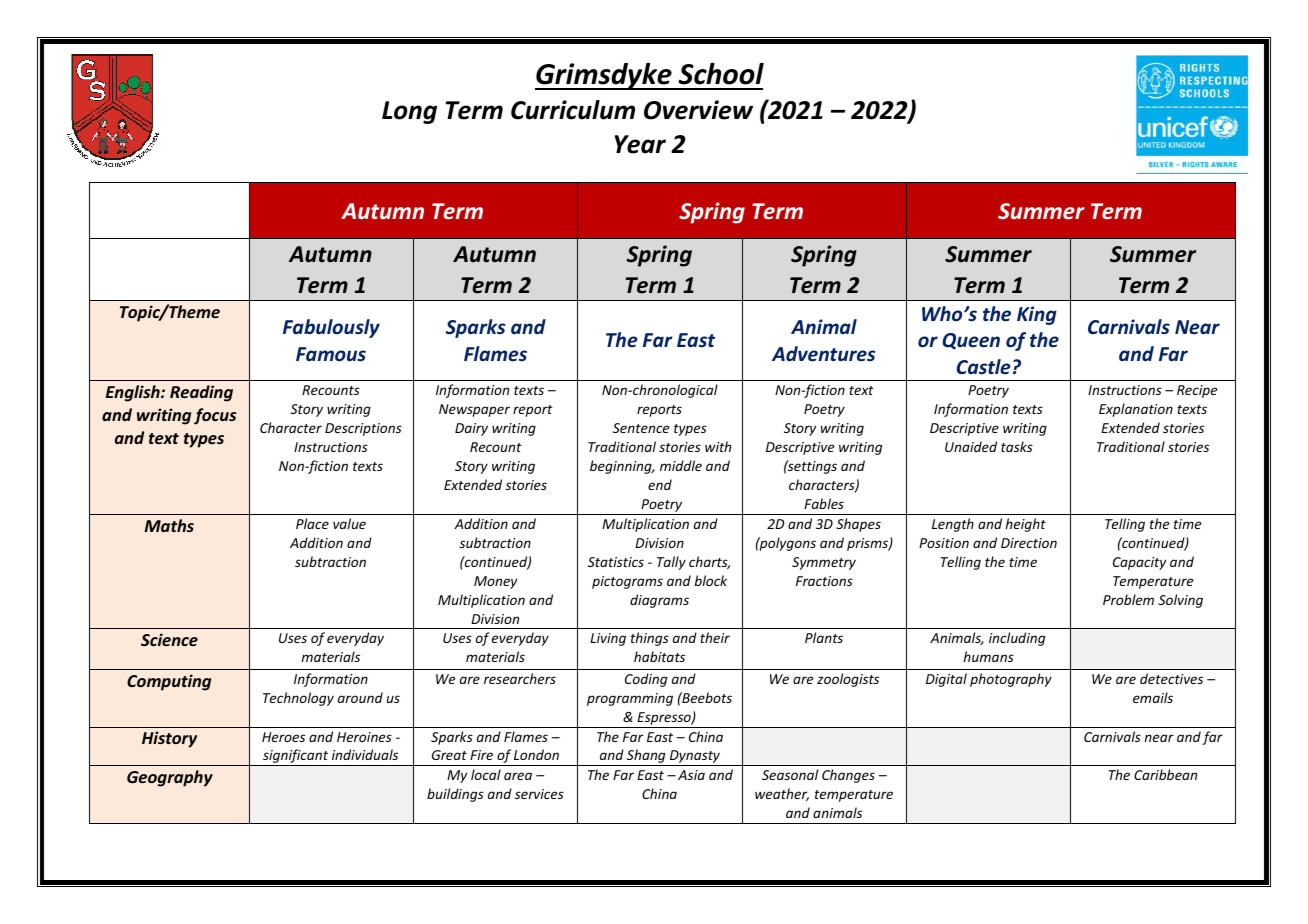 The image size is (1308, 924). What do you see at coordinates (312, 523) in the screenshot?
I see `Place` at bounding box center [312, 523].
